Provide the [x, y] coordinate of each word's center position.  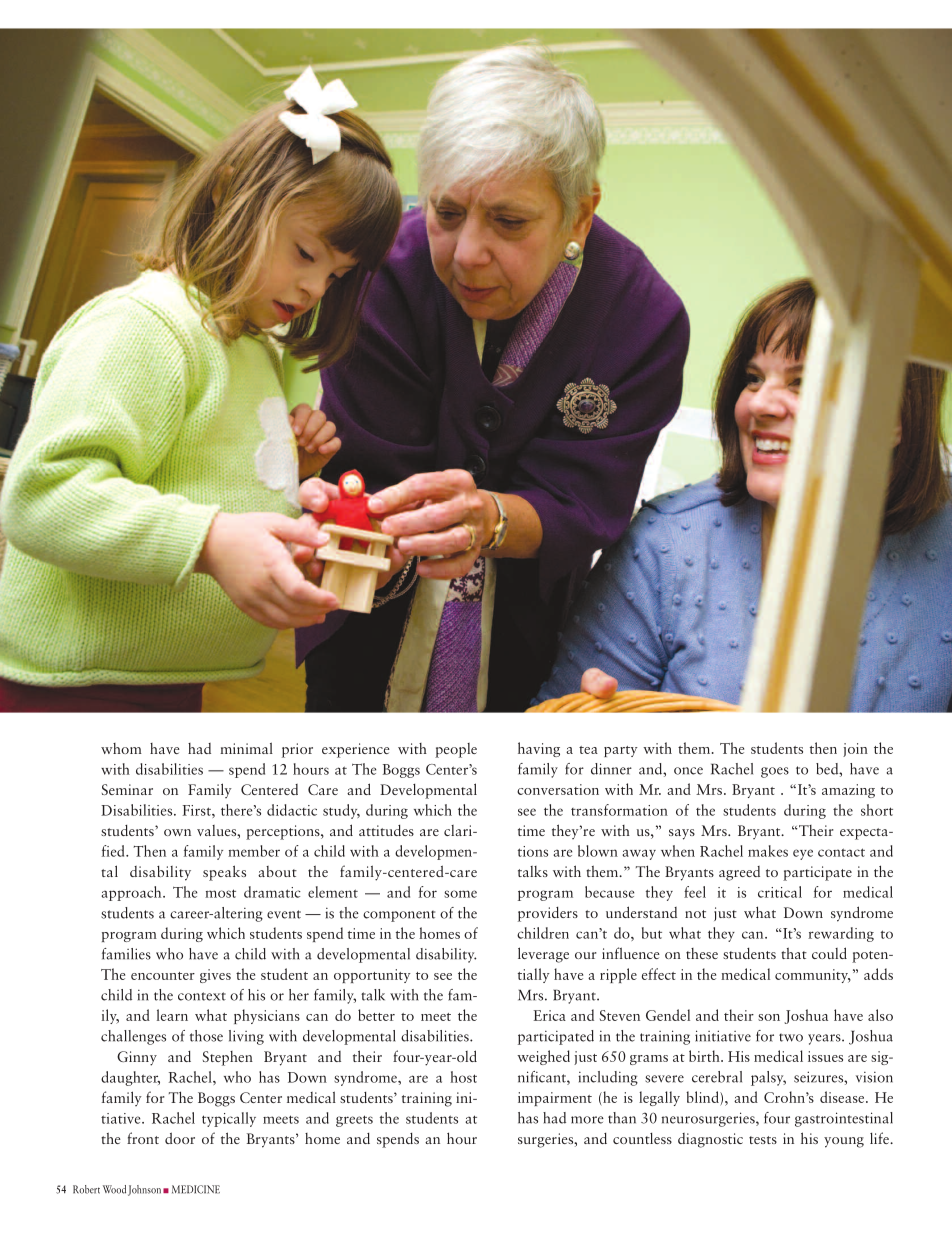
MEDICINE [196, 1189]
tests [763, 1140]
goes [775, 772]
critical [780, 892]
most [220, 893]
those [206, 1036]
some [460, 894]
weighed [543, 1057]
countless [642, 1138]
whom [121, 748]
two [791, 1037]
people [456, 750]
